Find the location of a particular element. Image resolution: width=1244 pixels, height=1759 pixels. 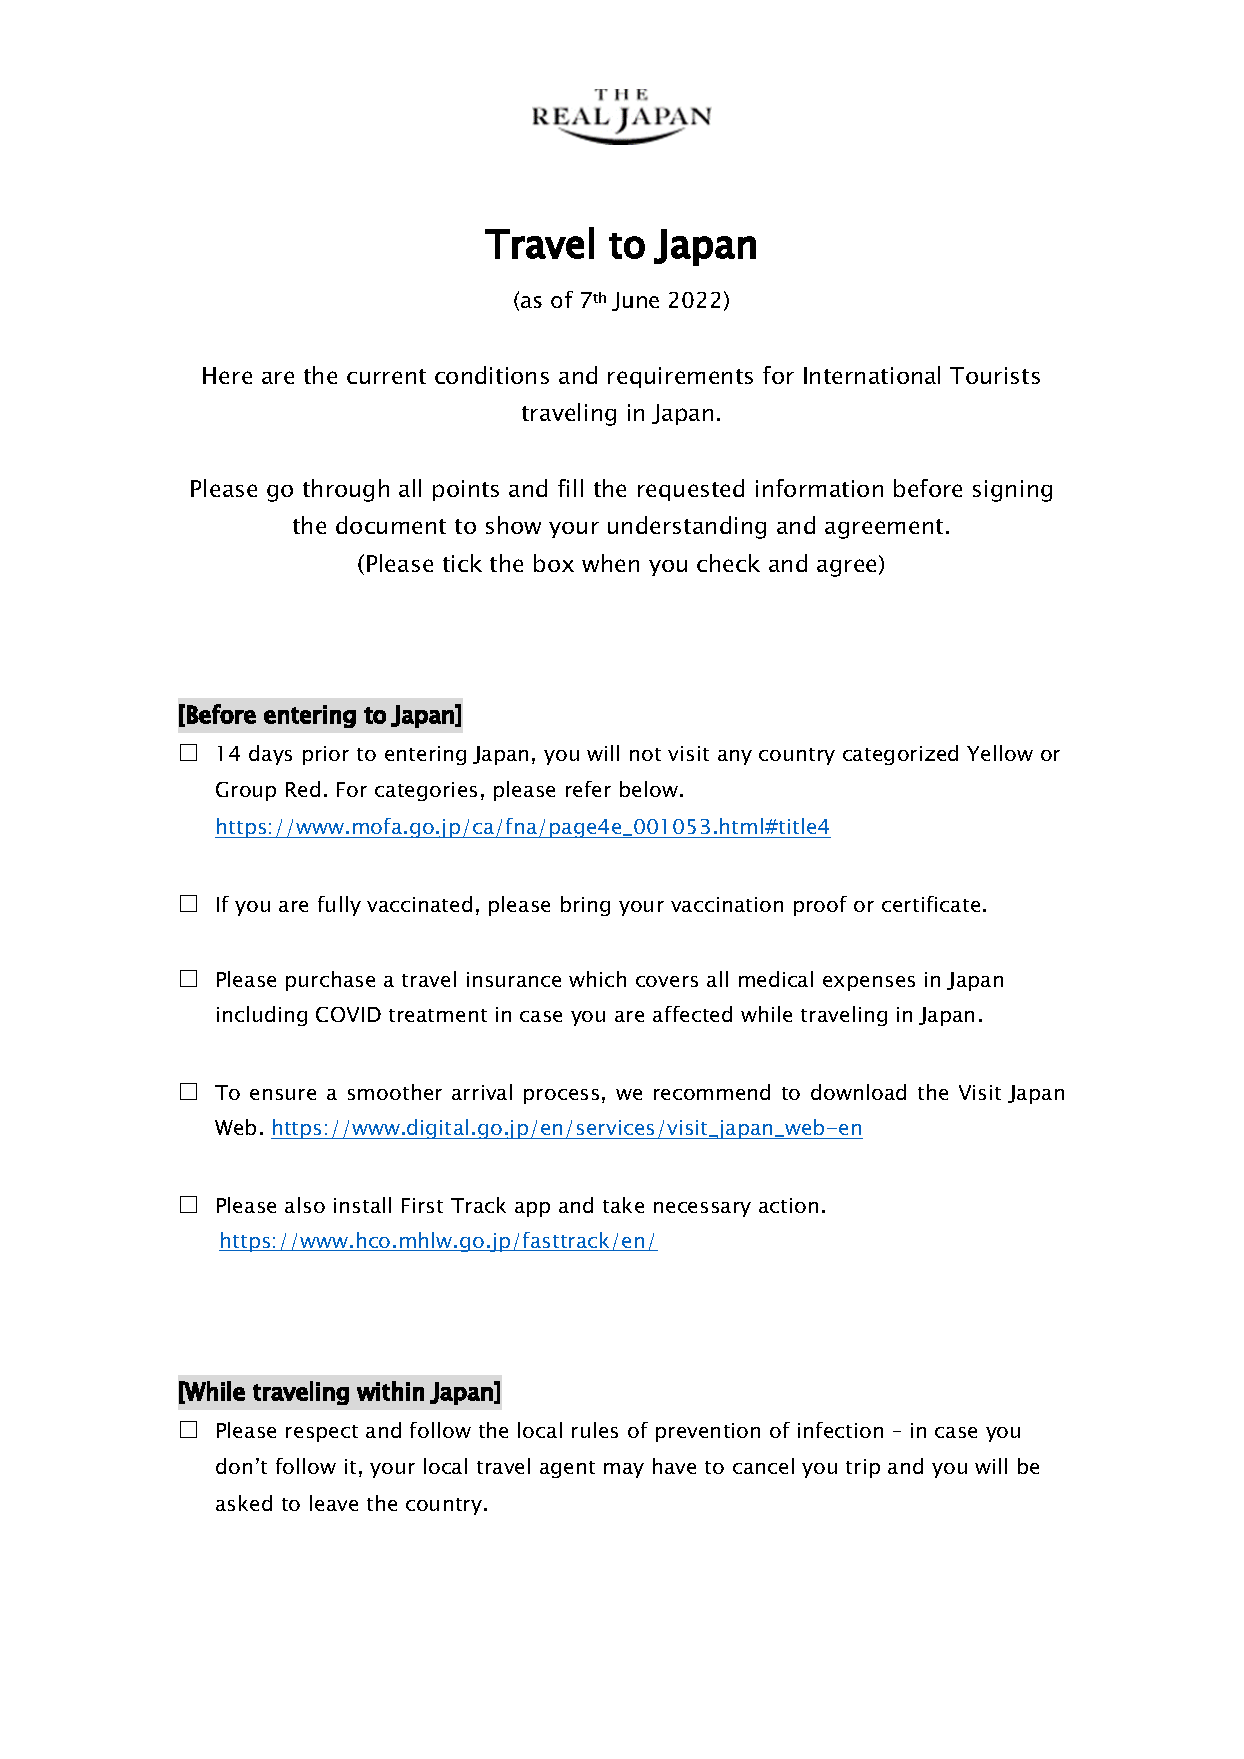

categorized is located at coordinates (900, 755).
